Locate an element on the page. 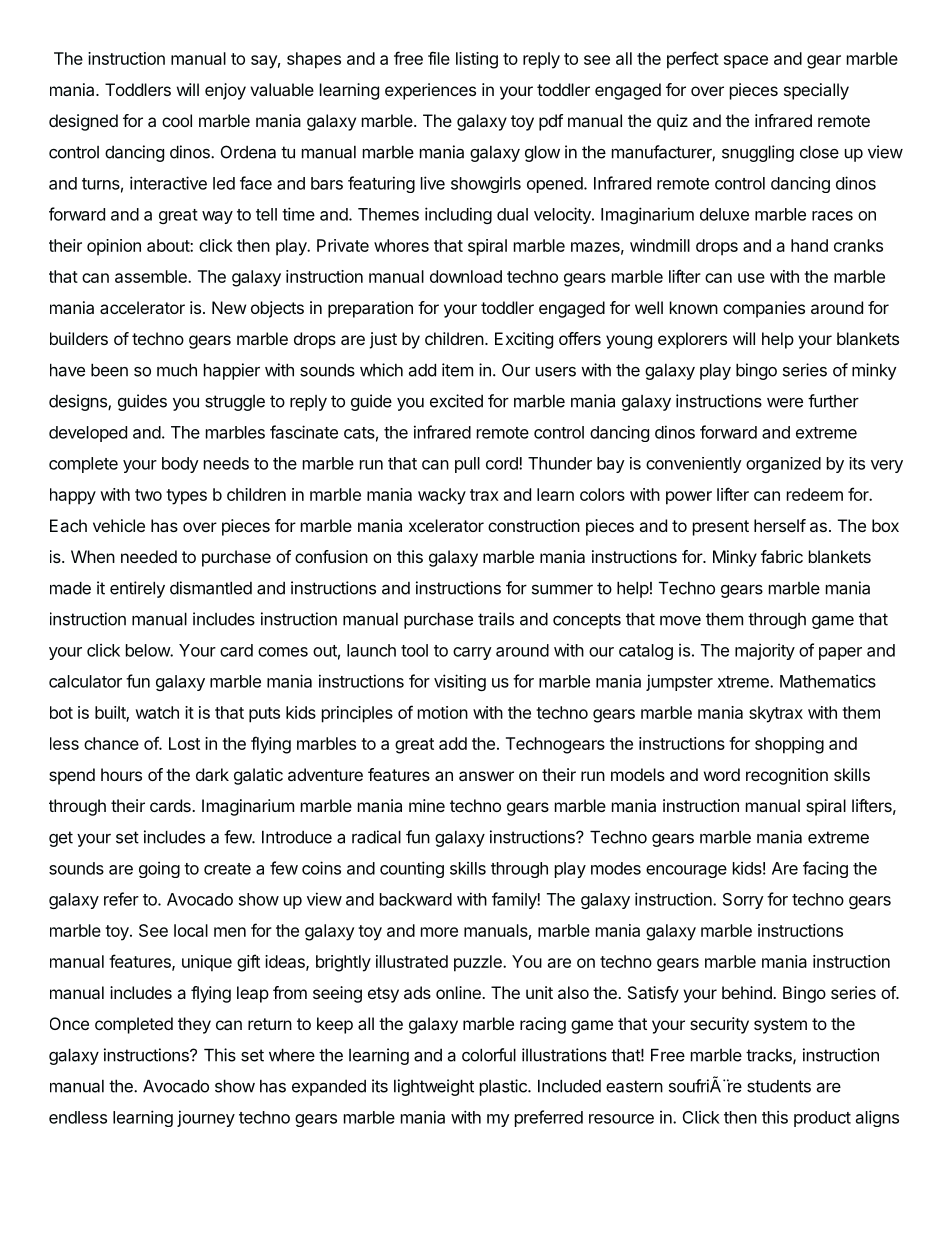 This image has width=952, height=1233. experiences is located at coordinates (430, 91).
